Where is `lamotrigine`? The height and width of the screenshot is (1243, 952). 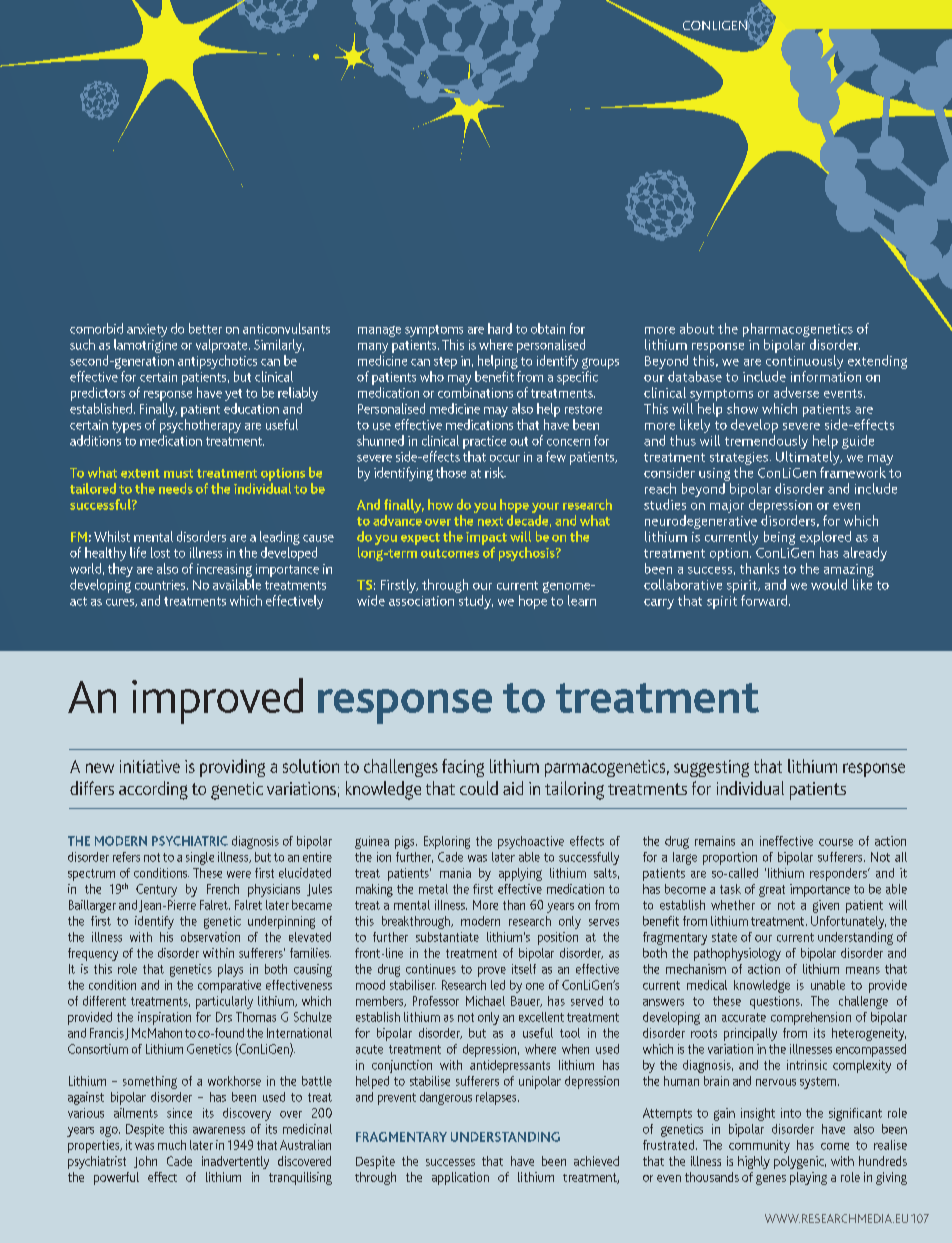 lamotrigine is located at coordinates (145, 346).
